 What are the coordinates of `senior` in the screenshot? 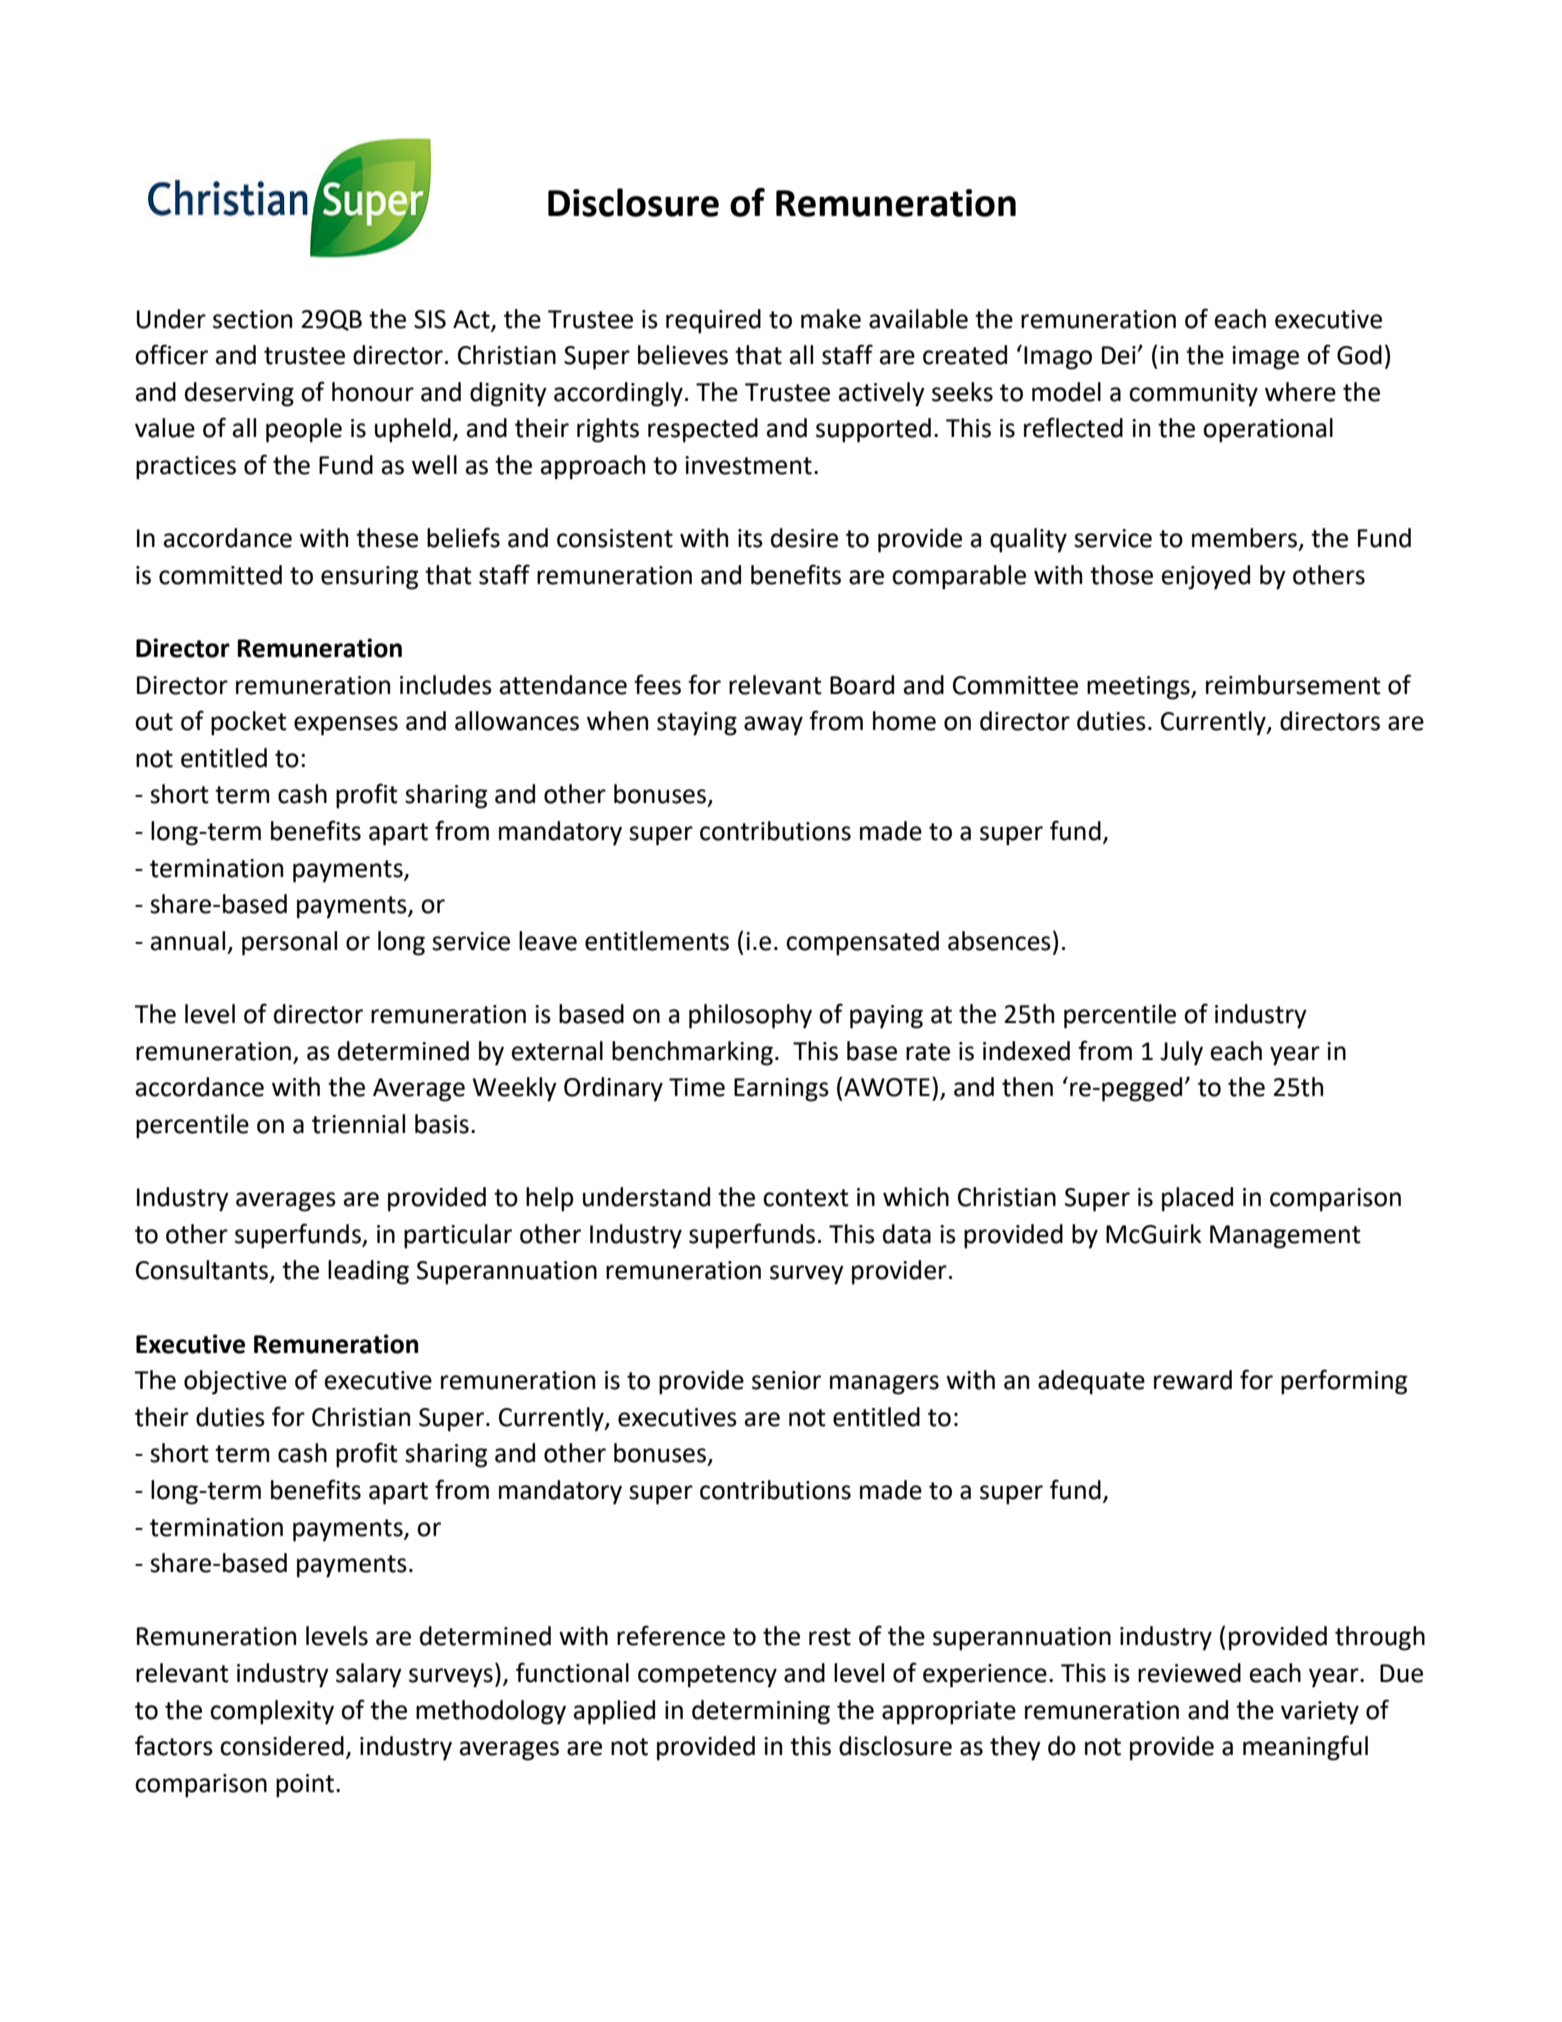 It's located at (786, 1380).
